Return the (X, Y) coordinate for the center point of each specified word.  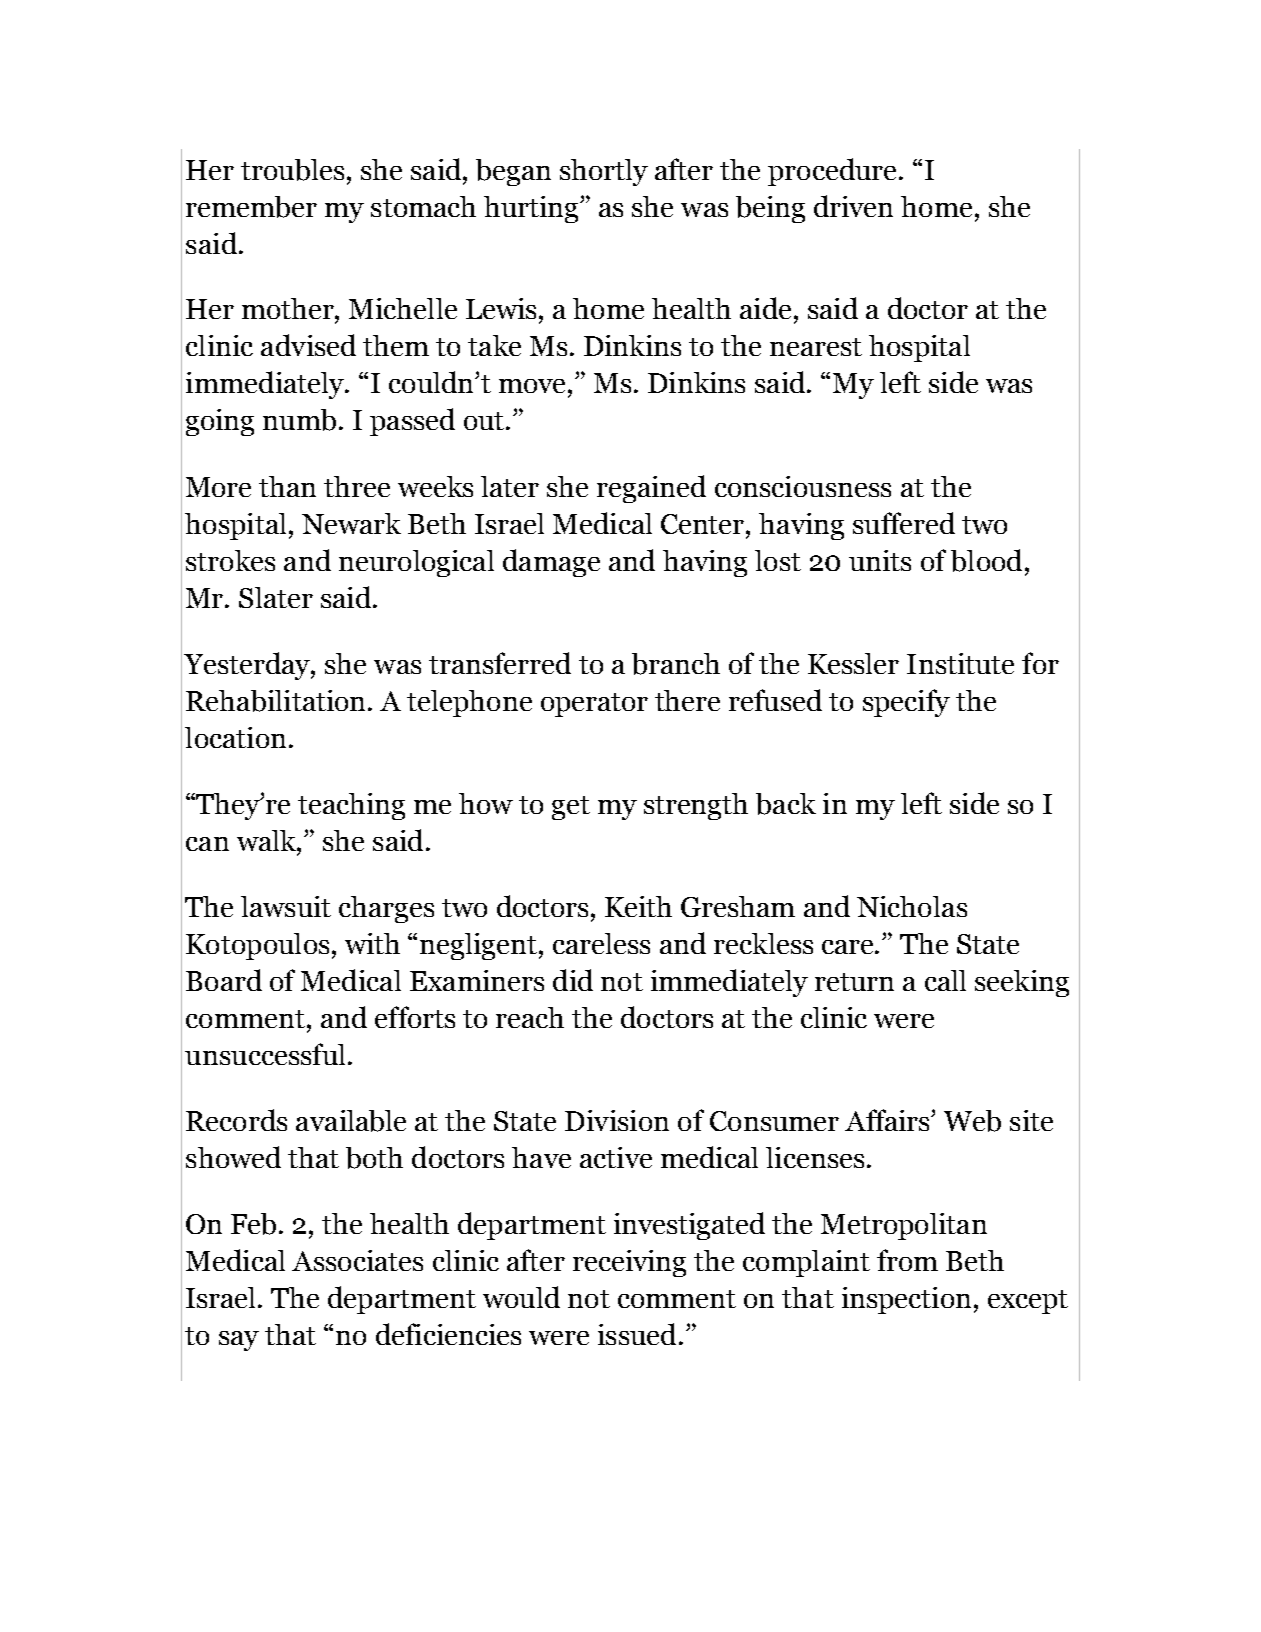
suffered (904, 523)
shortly (604, 172)
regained (651, 489)
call (945, 980)
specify (906, 703)
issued (637, 1334)
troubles (292, 170)
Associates (357, 1260)
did (573, 980)
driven (853, 206)
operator (594, 705)
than (287, 486)
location (235, 737)
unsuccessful (265, 1054)
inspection (906, 1300)
